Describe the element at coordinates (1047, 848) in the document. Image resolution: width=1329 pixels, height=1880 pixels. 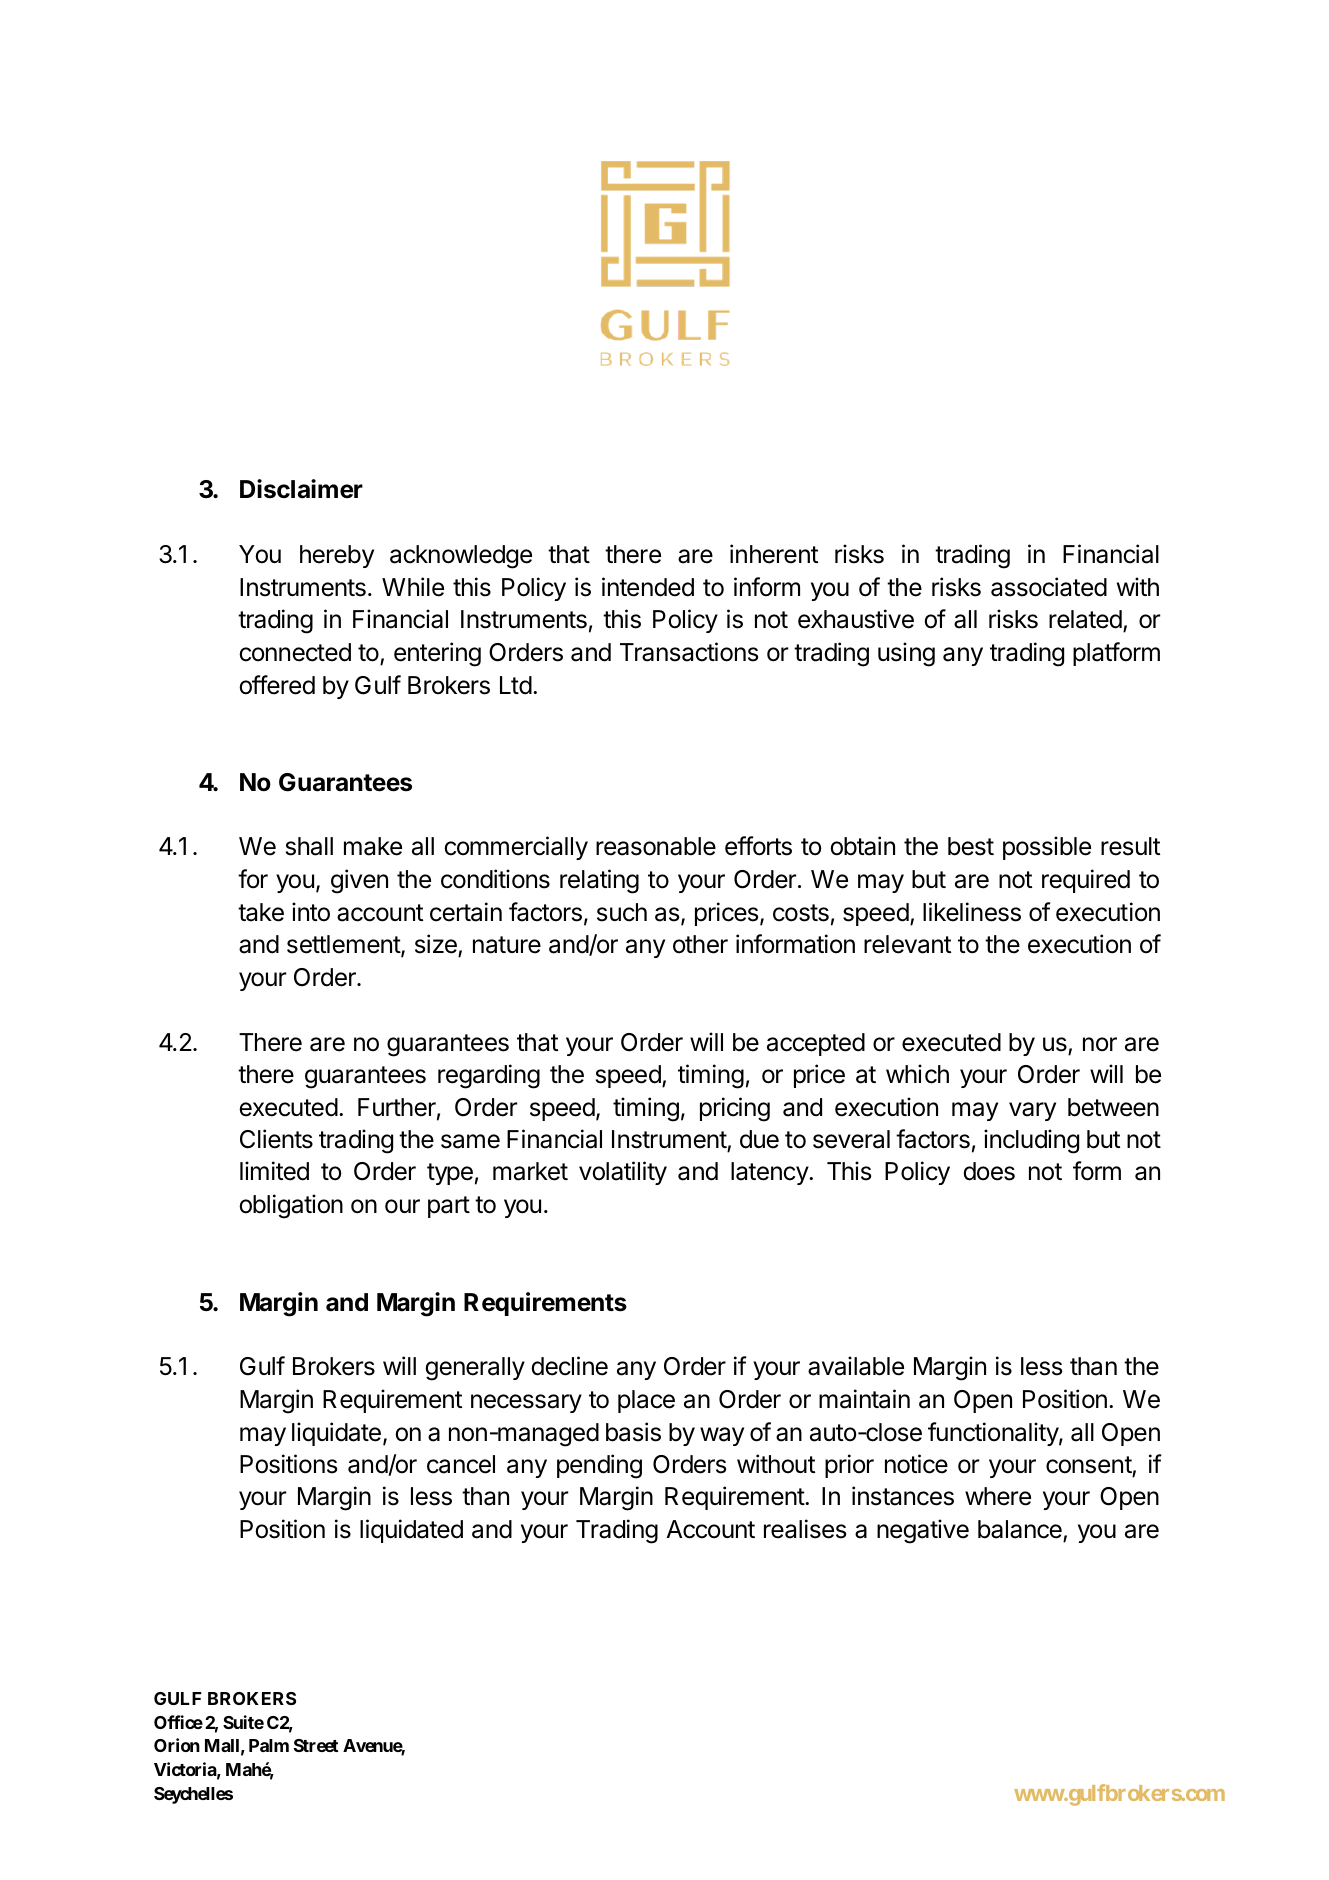
I see `possible` at that location.
